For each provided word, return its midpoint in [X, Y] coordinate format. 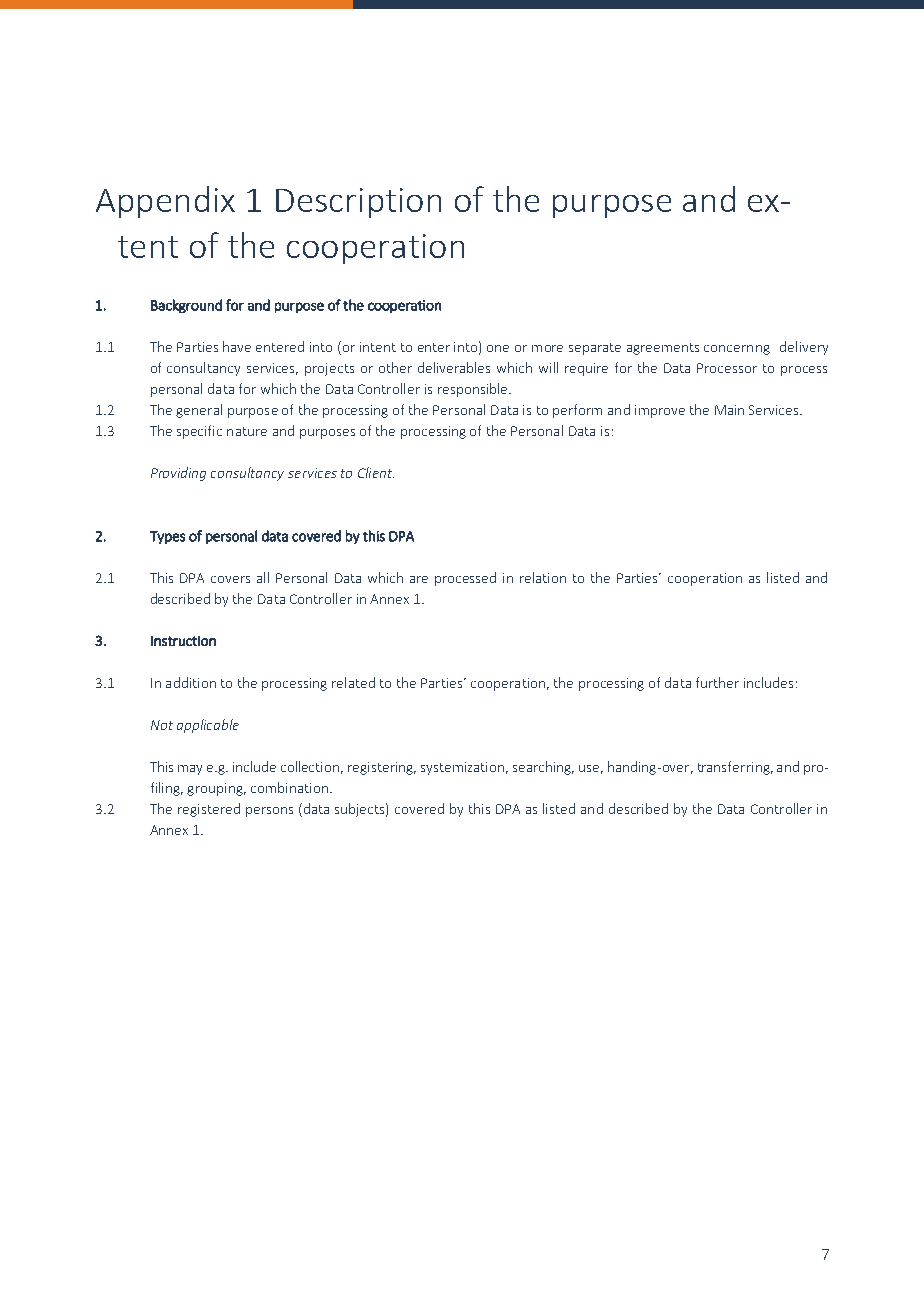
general [199, 411]
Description [358, 203]
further [717, 682]
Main [729, 410]
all [263, 577]
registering [382, 768]
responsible [474, 390]
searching [543, 768]
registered [209, 810]
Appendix [165, 202]
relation [543, 577]
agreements [663, 349]
